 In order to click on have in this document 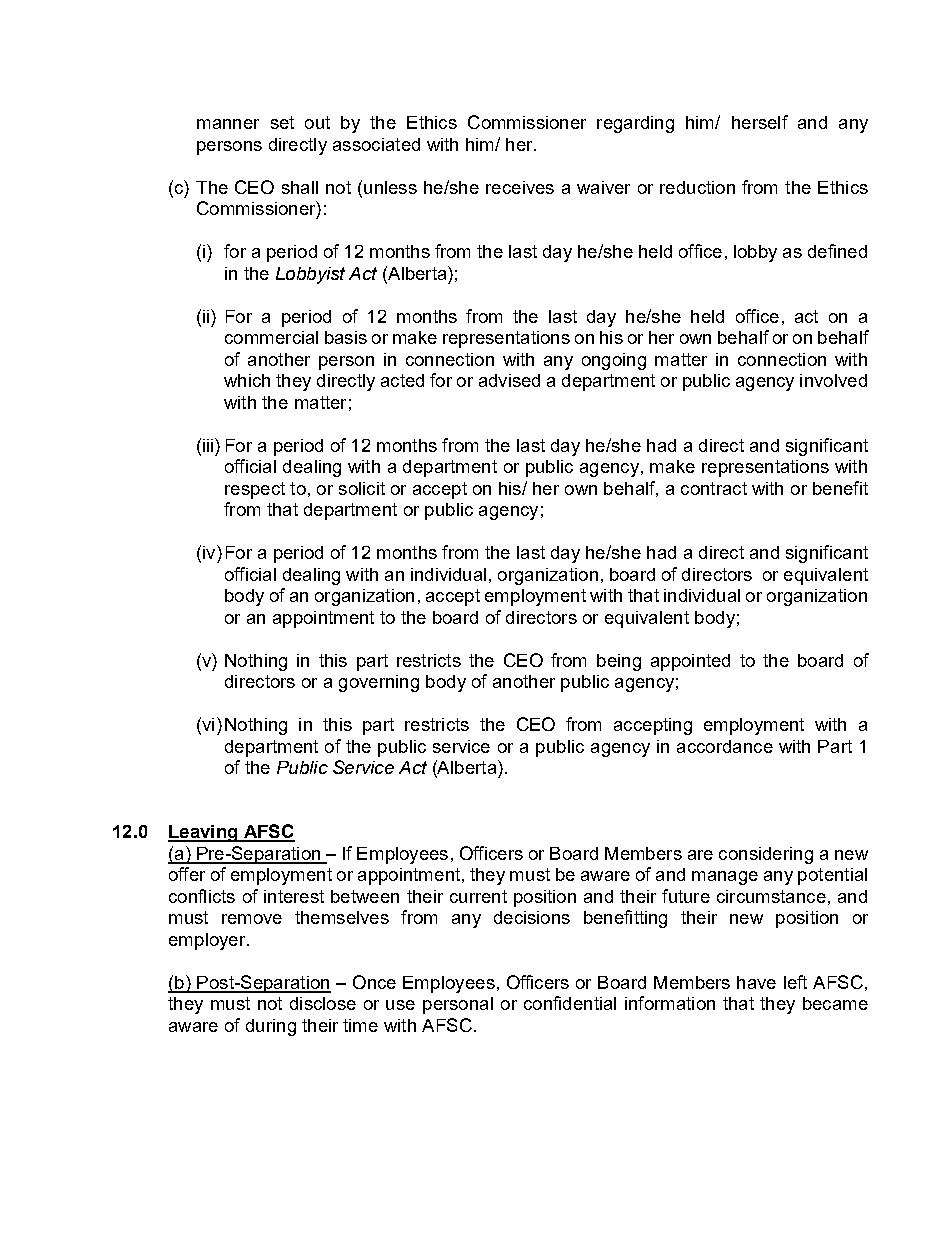, I will do `click(756, 982)`.
